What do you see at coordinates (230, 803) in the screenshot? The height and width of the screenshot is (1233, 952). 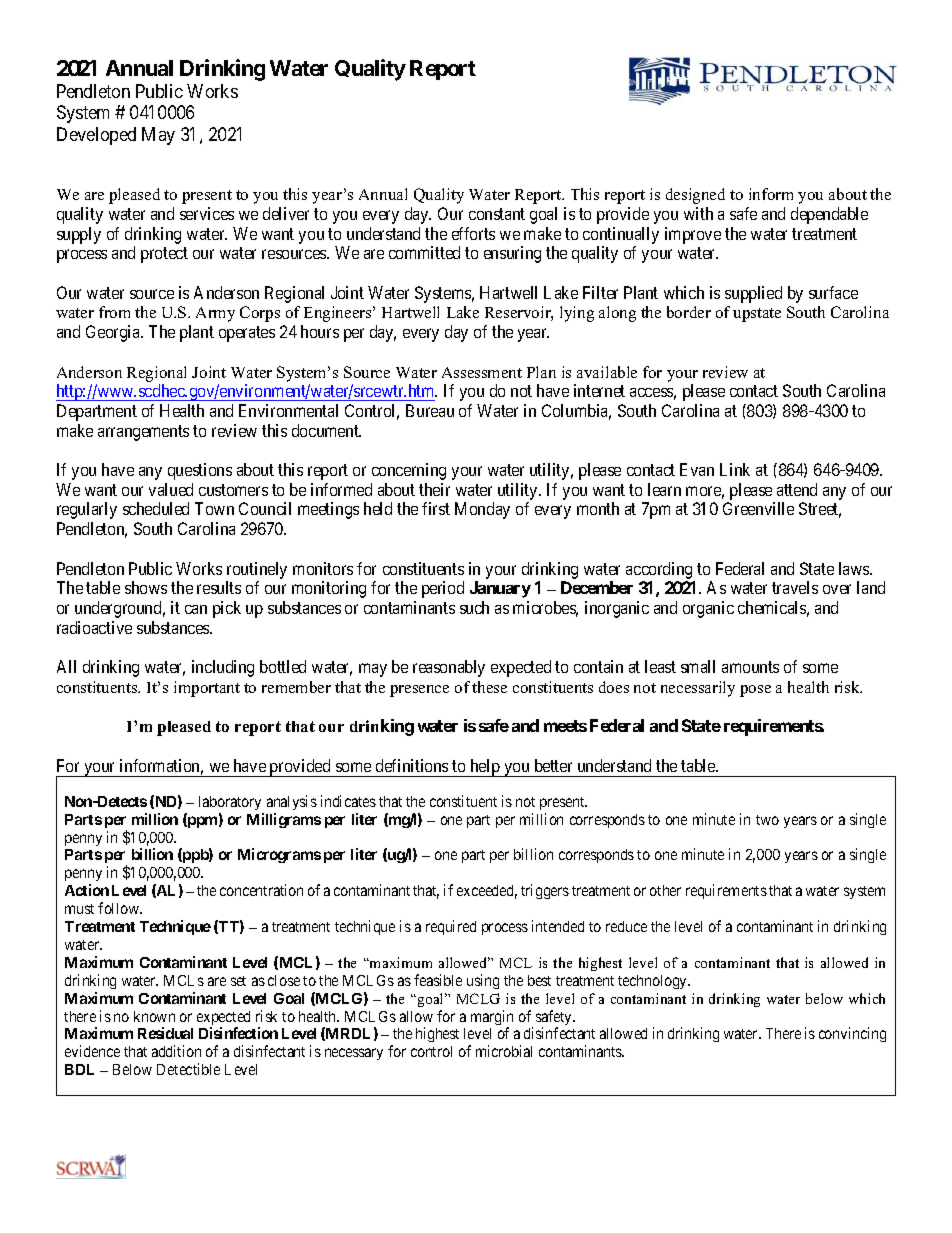 I see `laboratory` at bounding box center [230, 803].
